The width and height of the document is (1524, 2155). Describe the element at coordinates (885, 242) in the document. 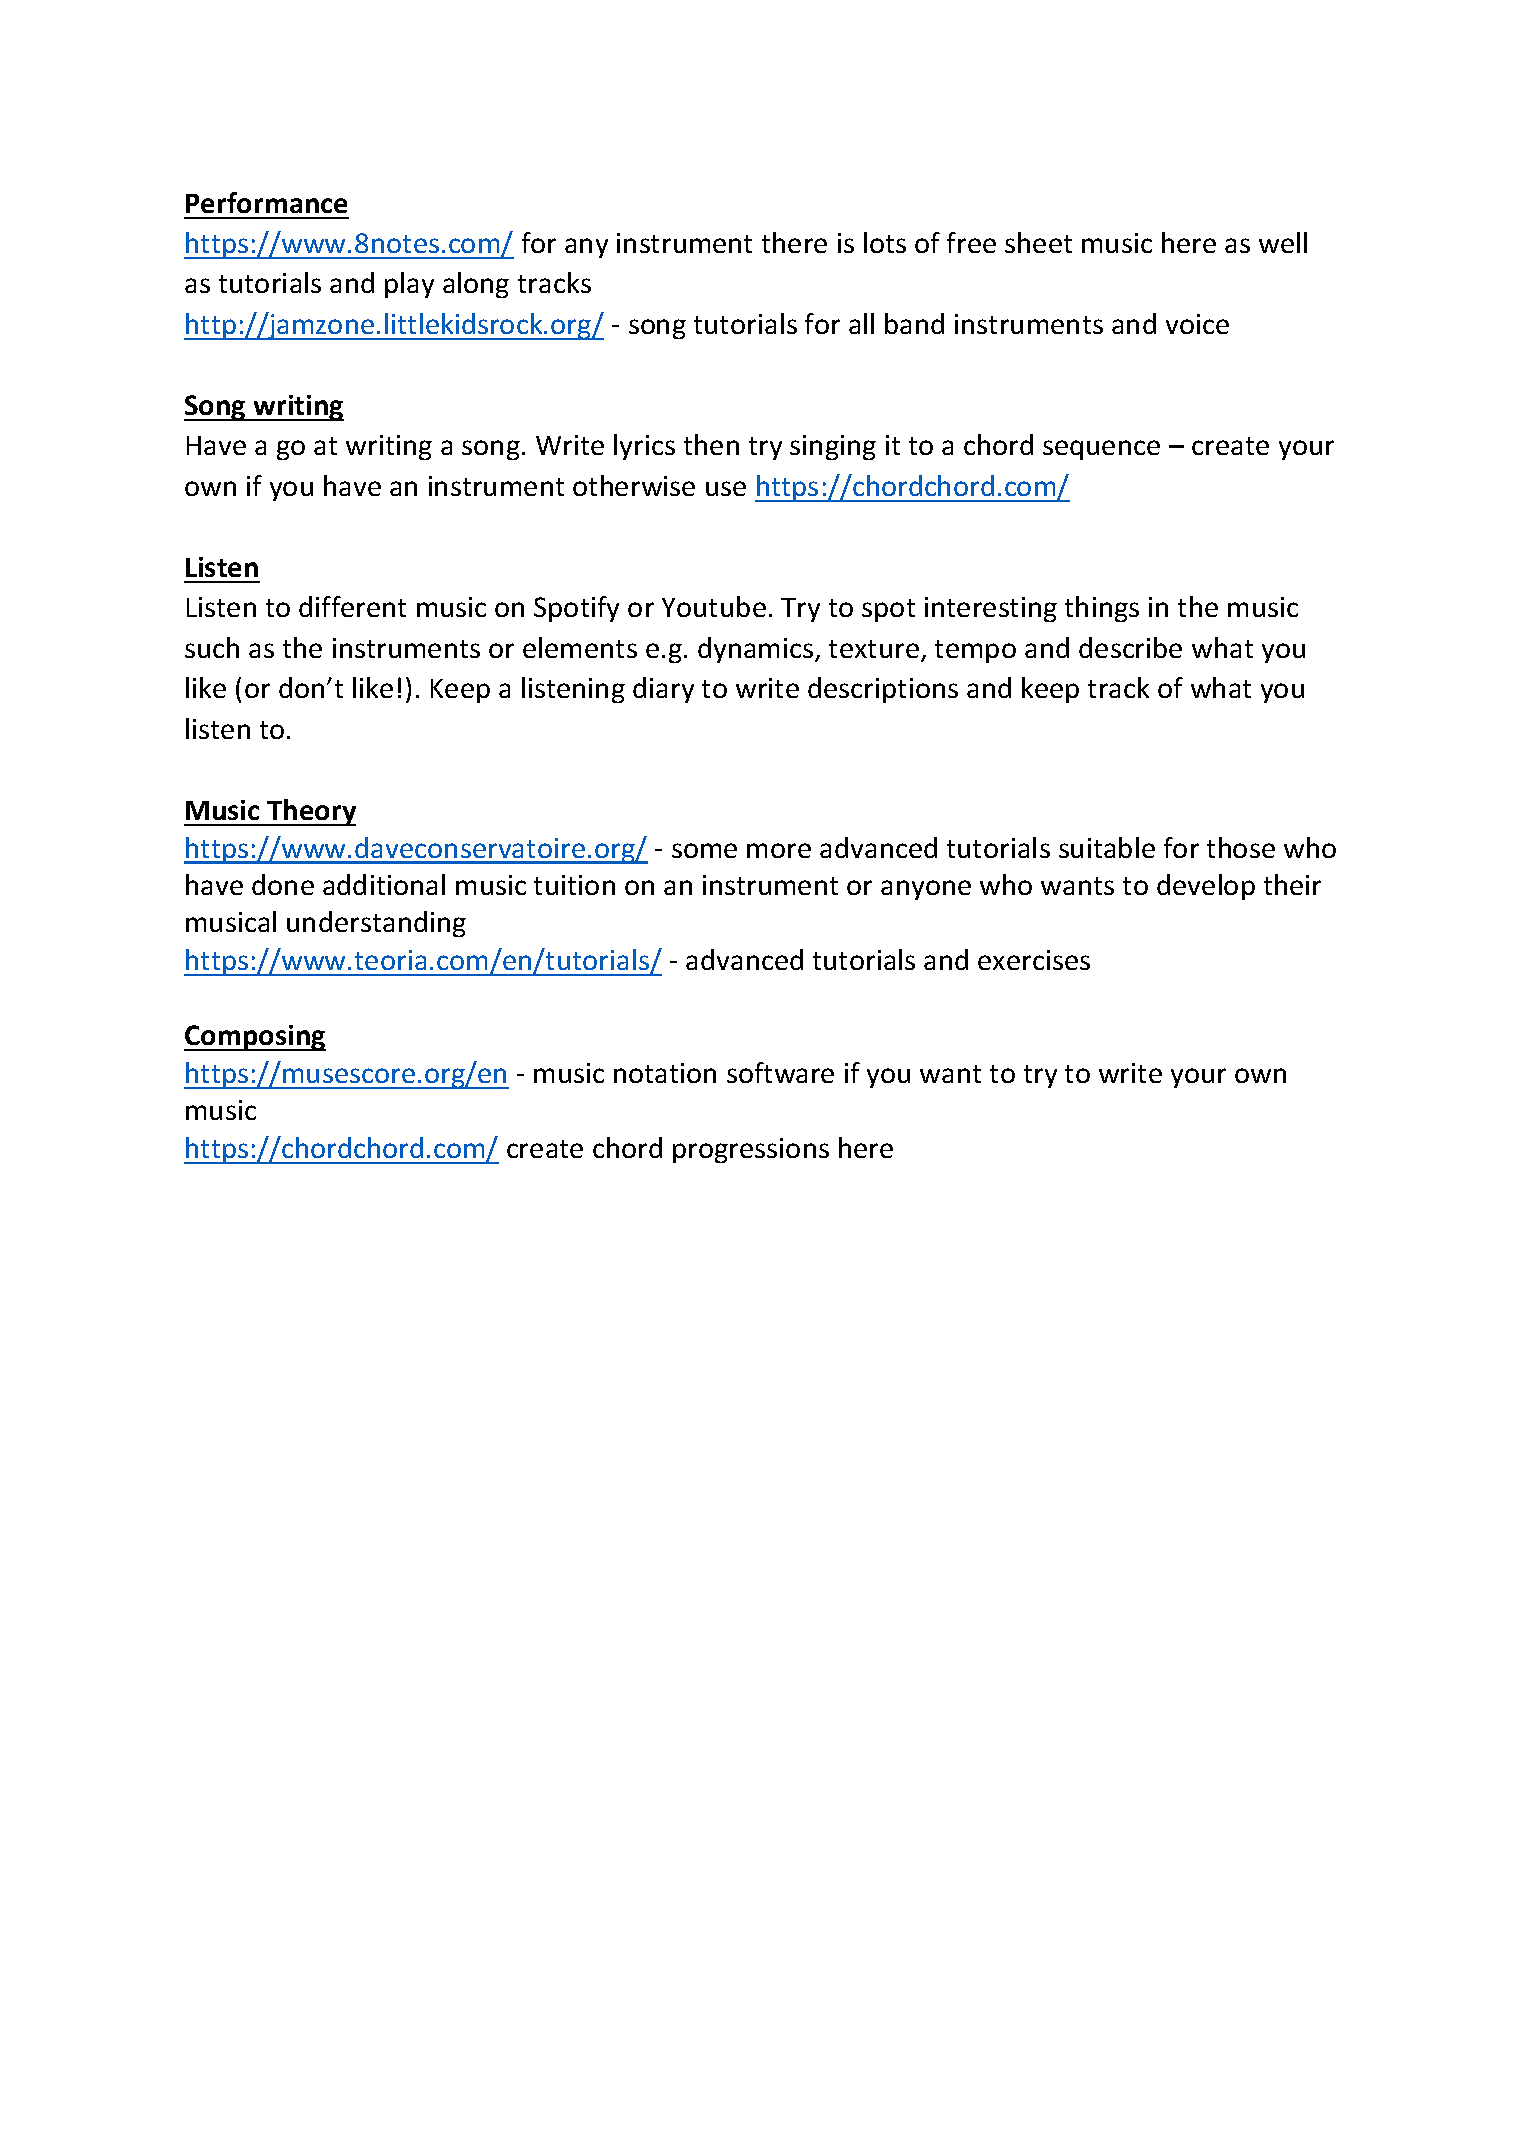

I see `lots` at that location.
